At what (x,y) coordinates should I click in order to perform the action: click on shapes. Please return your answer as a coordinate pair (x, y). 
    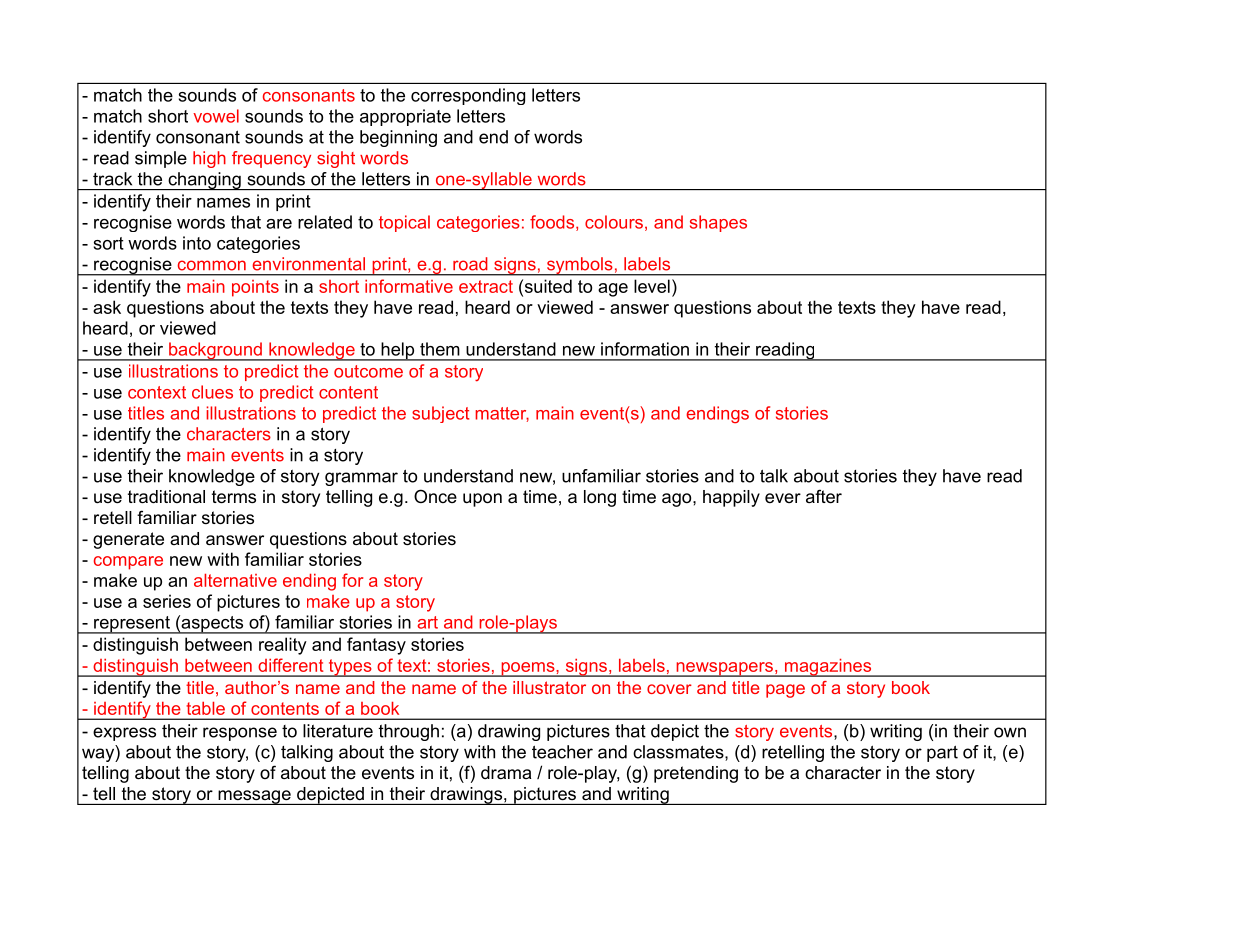
    Looking at the image, I should click on (718, 223).
